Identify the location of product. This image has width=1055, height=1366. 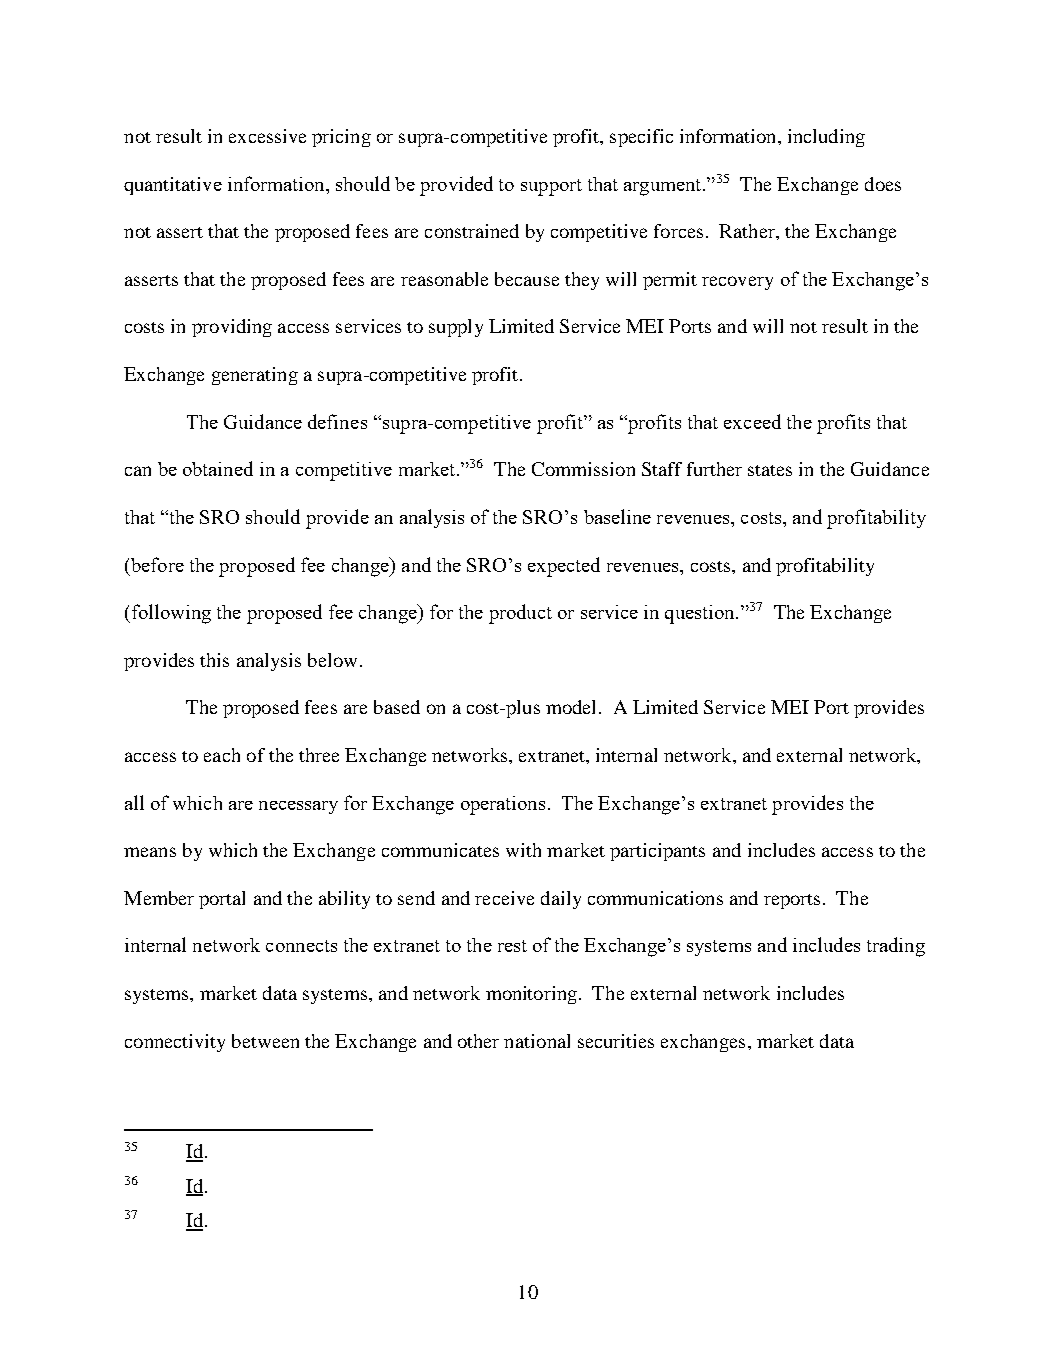
(520, 614).
